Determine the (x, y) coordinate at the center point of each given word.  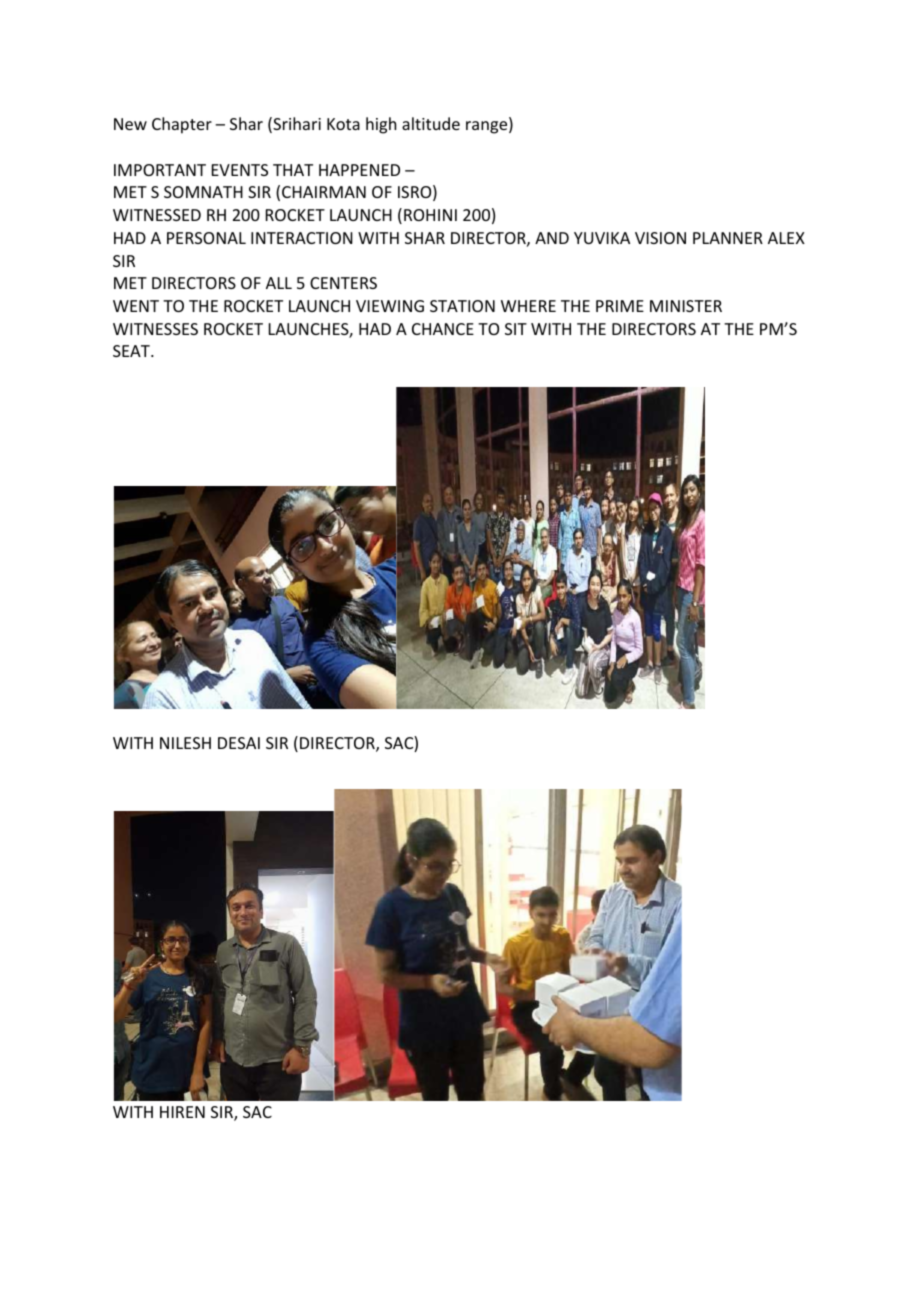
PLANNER (728, 238)
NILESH (185, 743)
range (488, 127)
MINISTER (686, 306)
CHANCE (443, 329)
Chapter (182, 125)
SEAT (132, 351)
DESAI (239, 743)
